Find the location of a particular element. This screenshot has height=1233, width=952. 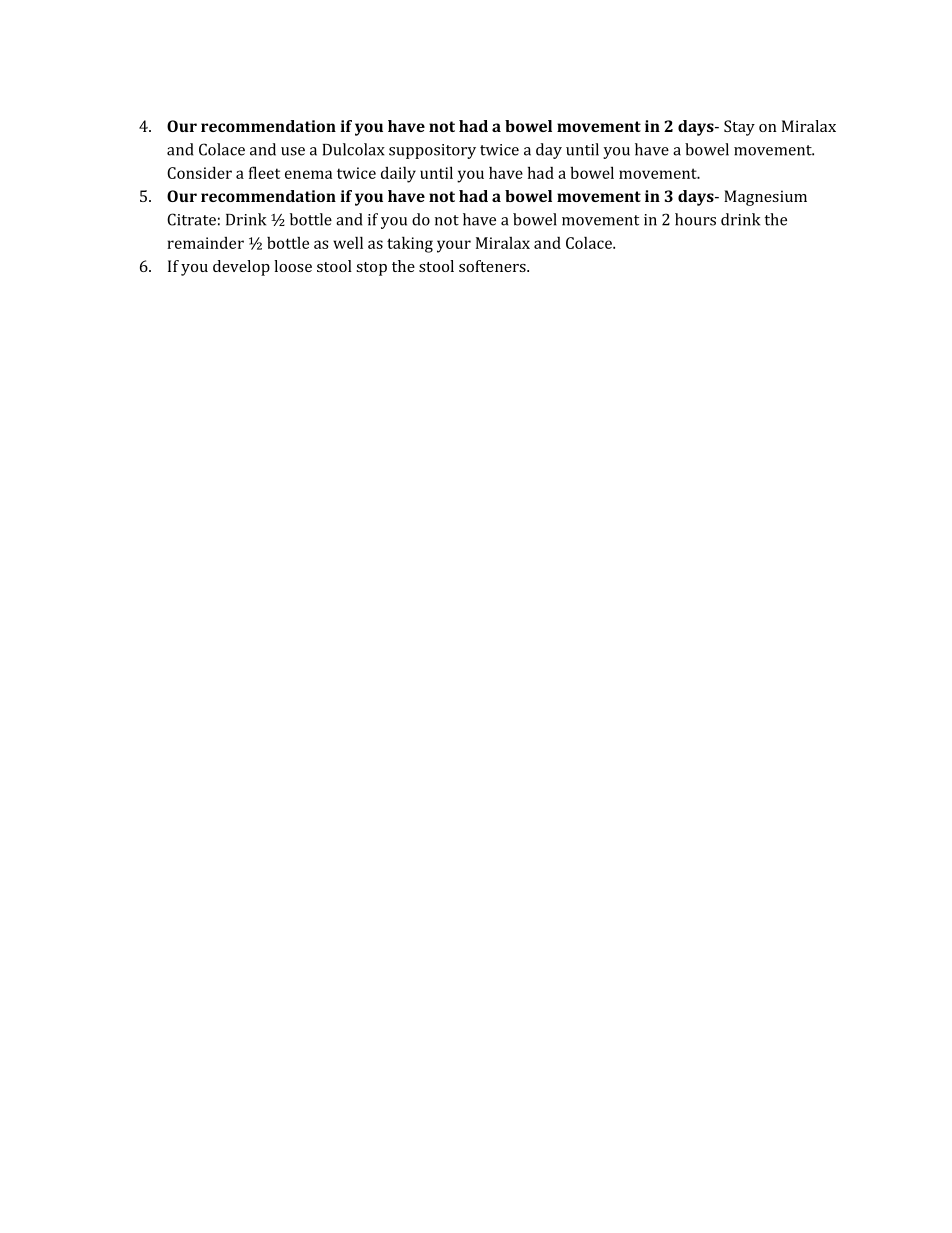

taking is located at coordinates (410, 244).
